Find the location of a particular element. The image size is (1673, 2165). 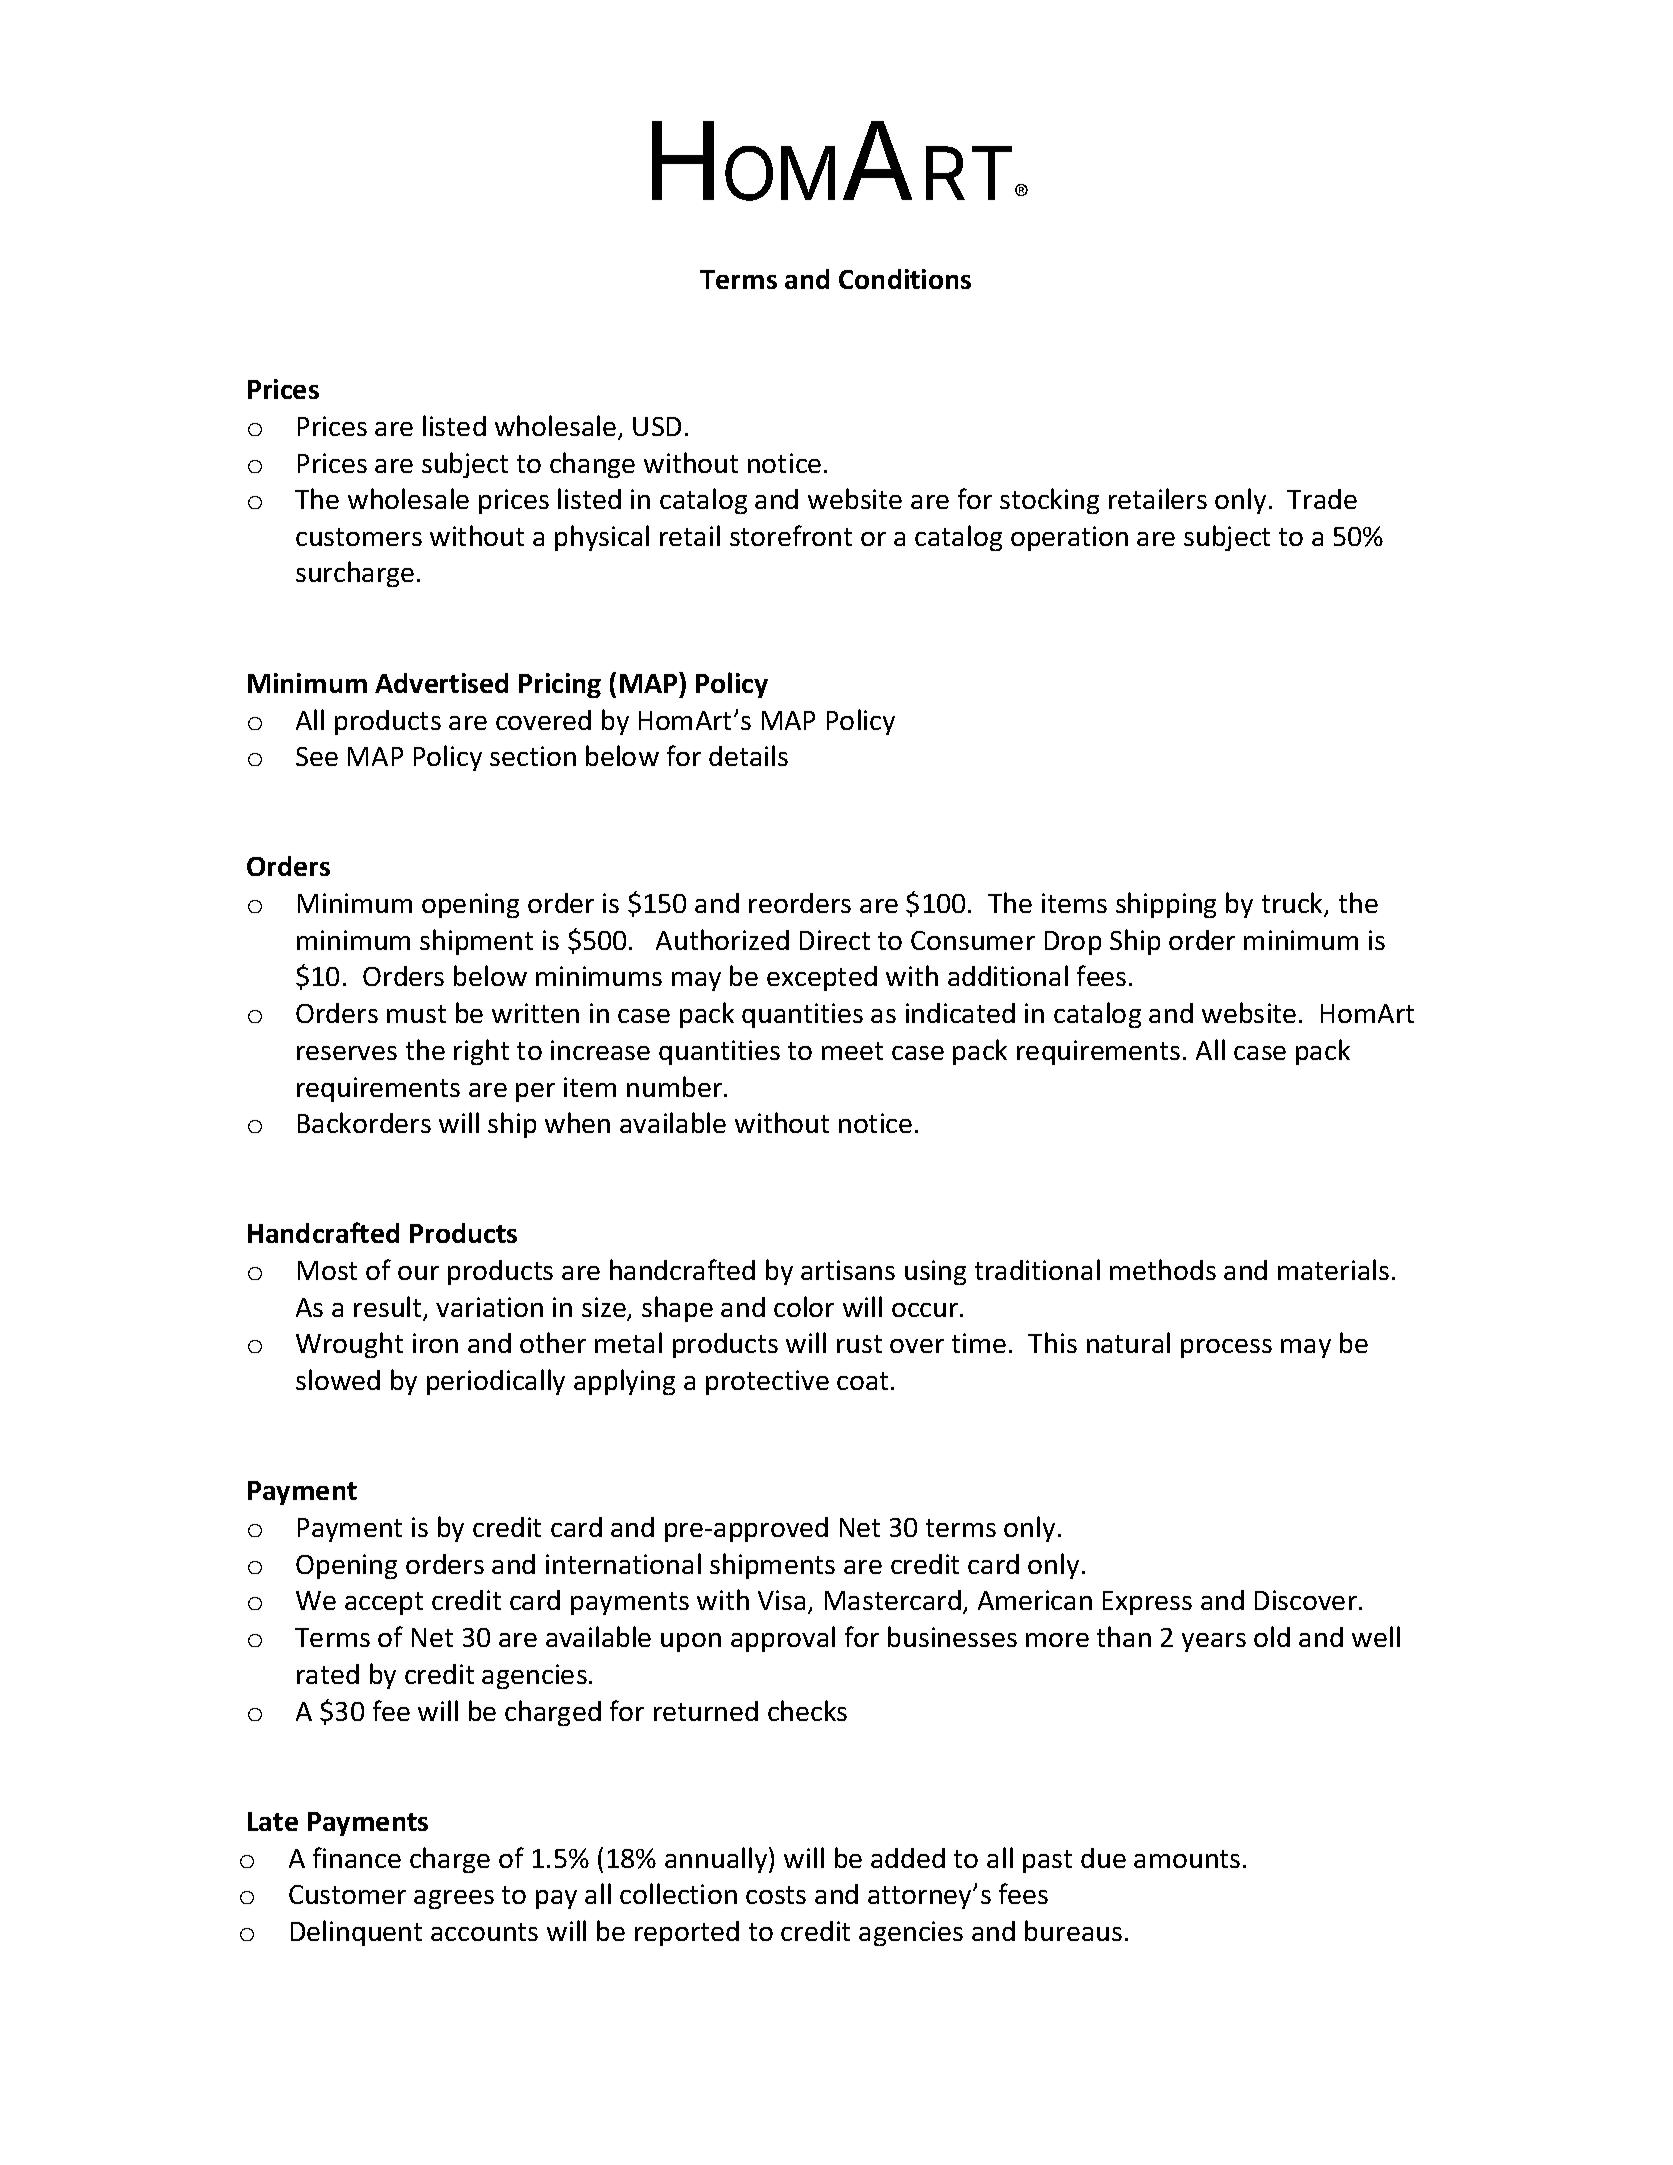

Conditions is located at coordinates (905, 279).
